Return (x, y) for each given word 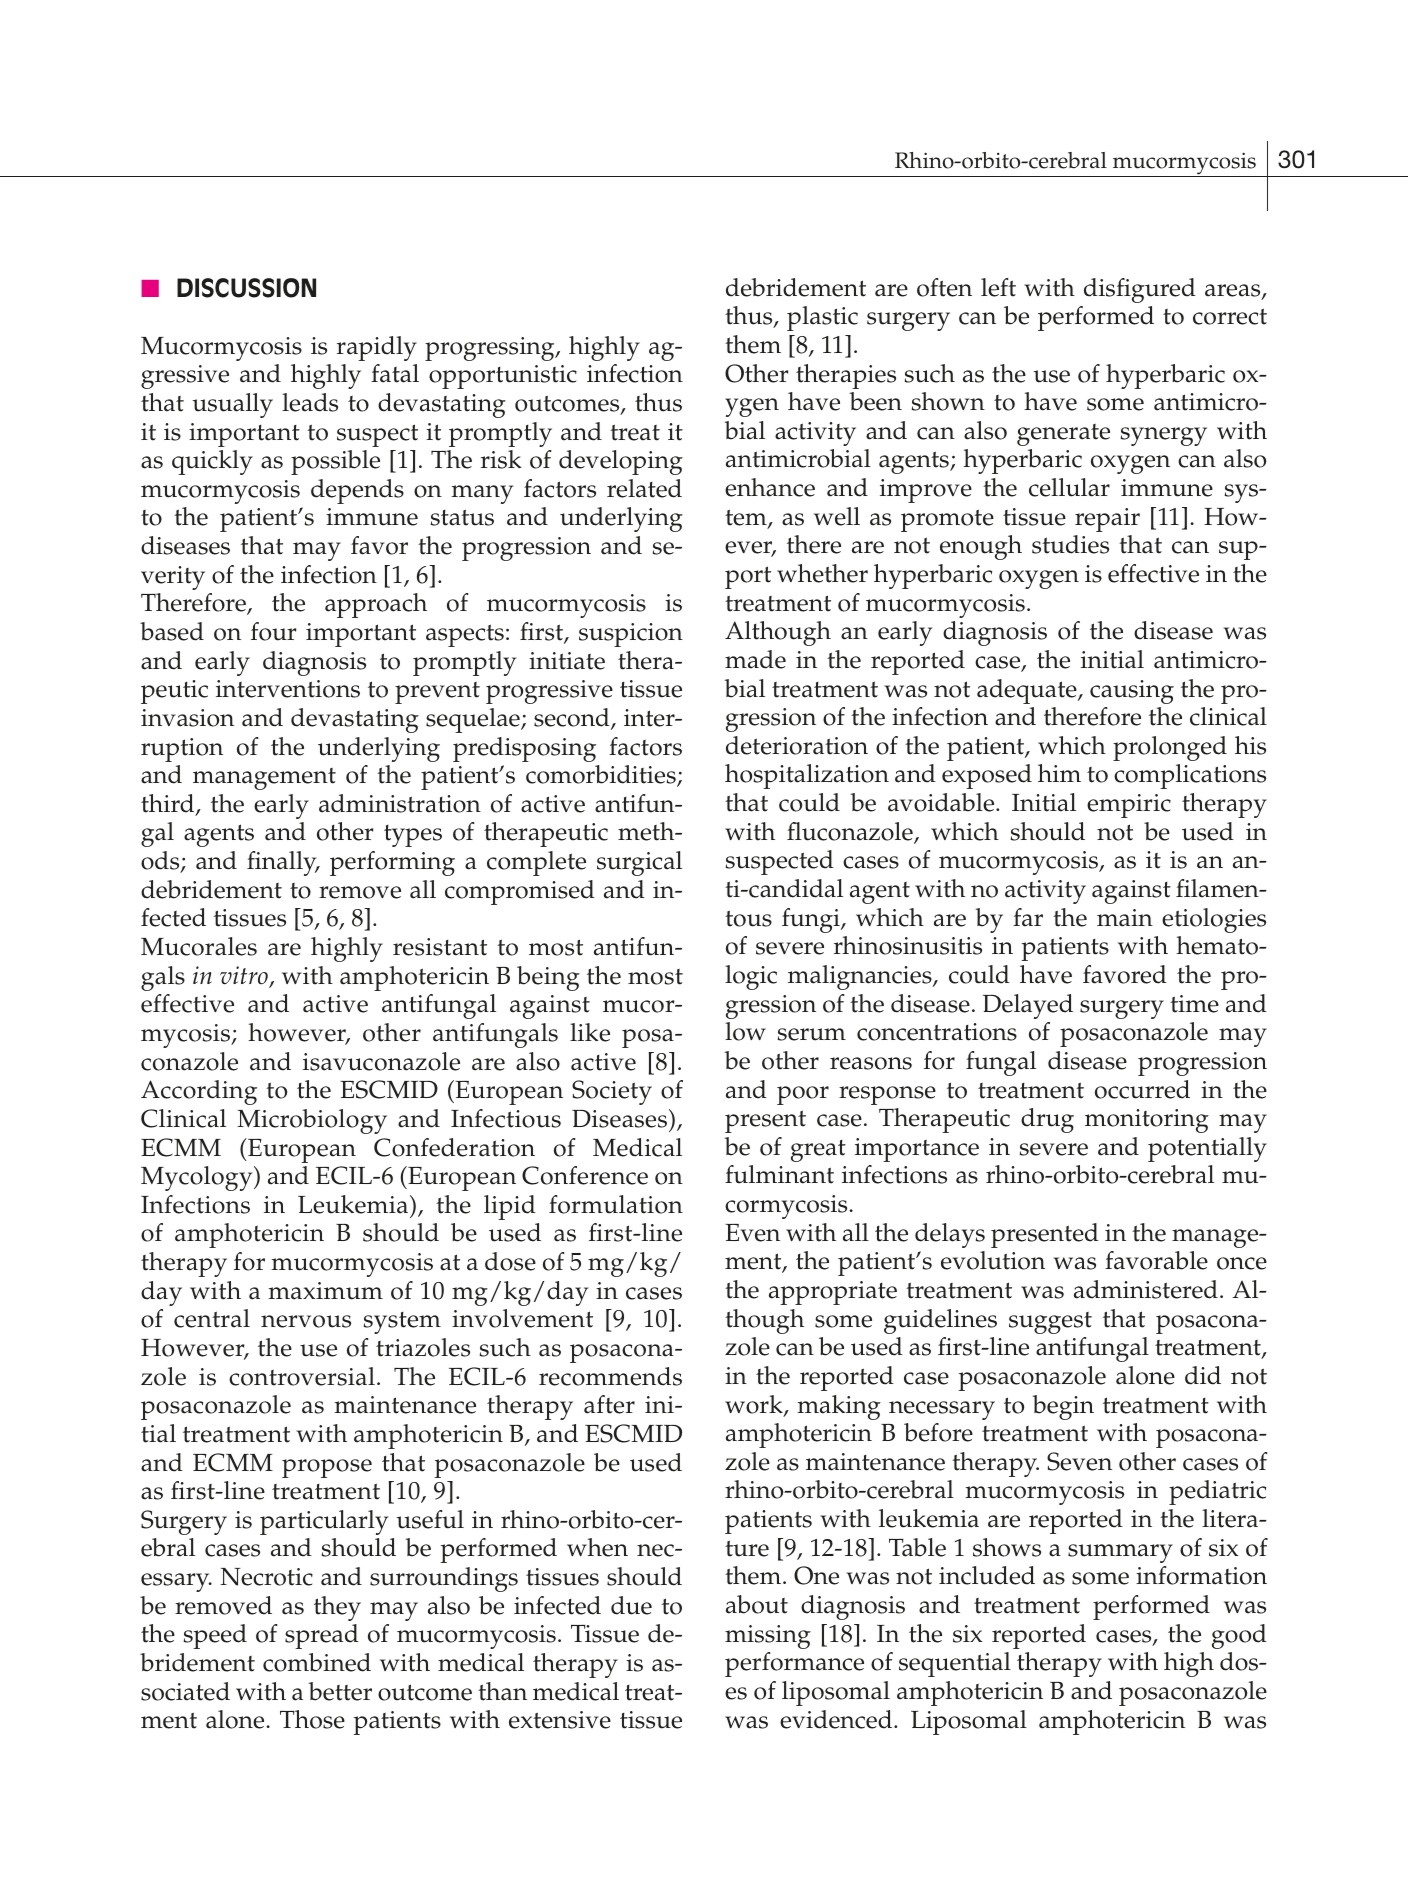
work (755, 1405)
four (273, 631)
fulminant (779, 1174)
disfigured (1140, 290)
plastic (822, 318)
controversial (302, 1376)
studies (1070, 544)
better (340, 1691)
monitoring (1147, 1121)
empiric (1129, 806)
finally (283, 863)
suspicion (631, 635)
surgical (639, 863)
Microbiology (312, 1121)
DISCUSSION (246, 288)
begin (1063, 1407)
